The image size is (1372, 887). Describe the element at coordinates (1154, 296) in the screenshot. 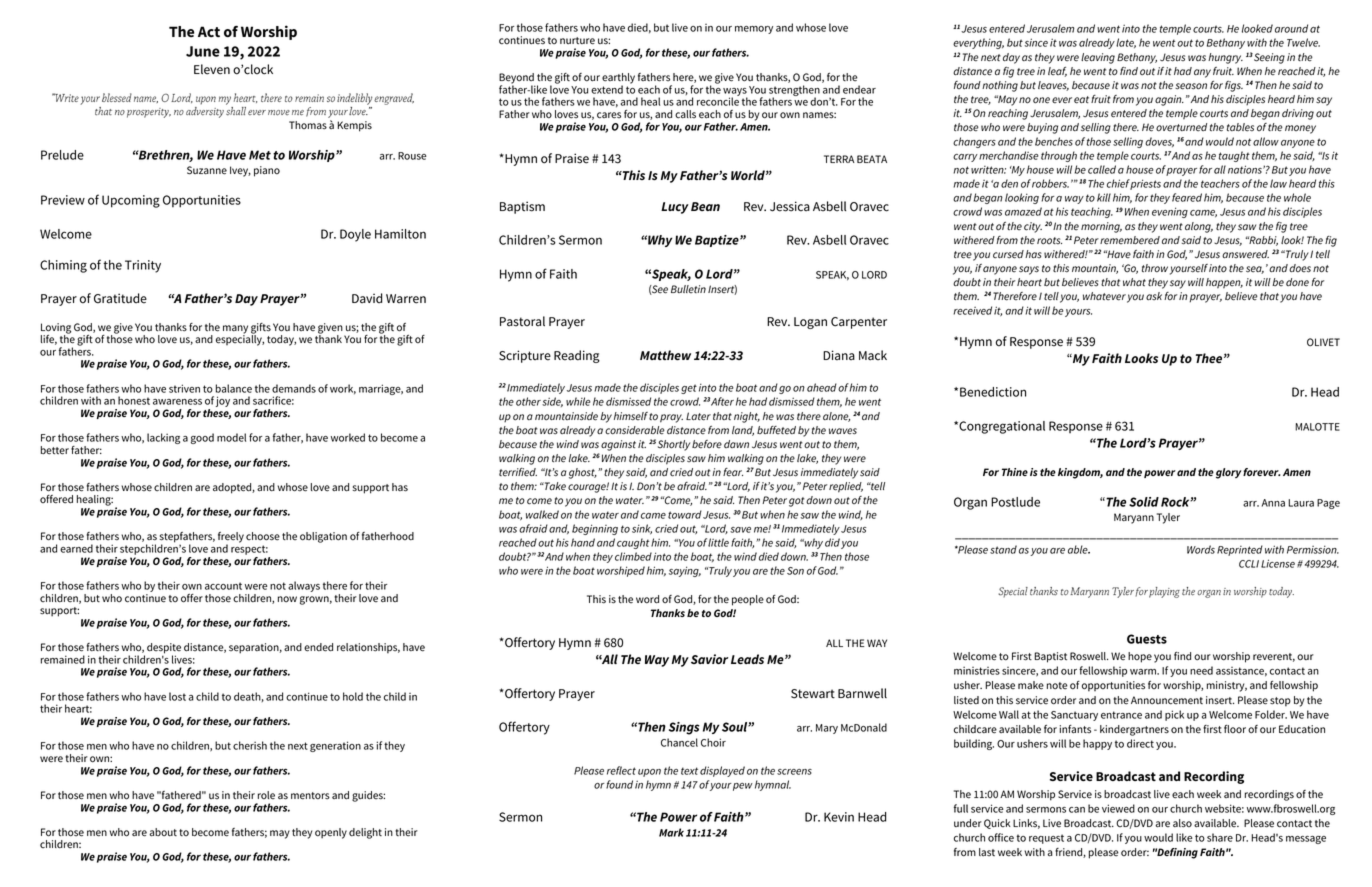

I see `ask` at that location.
